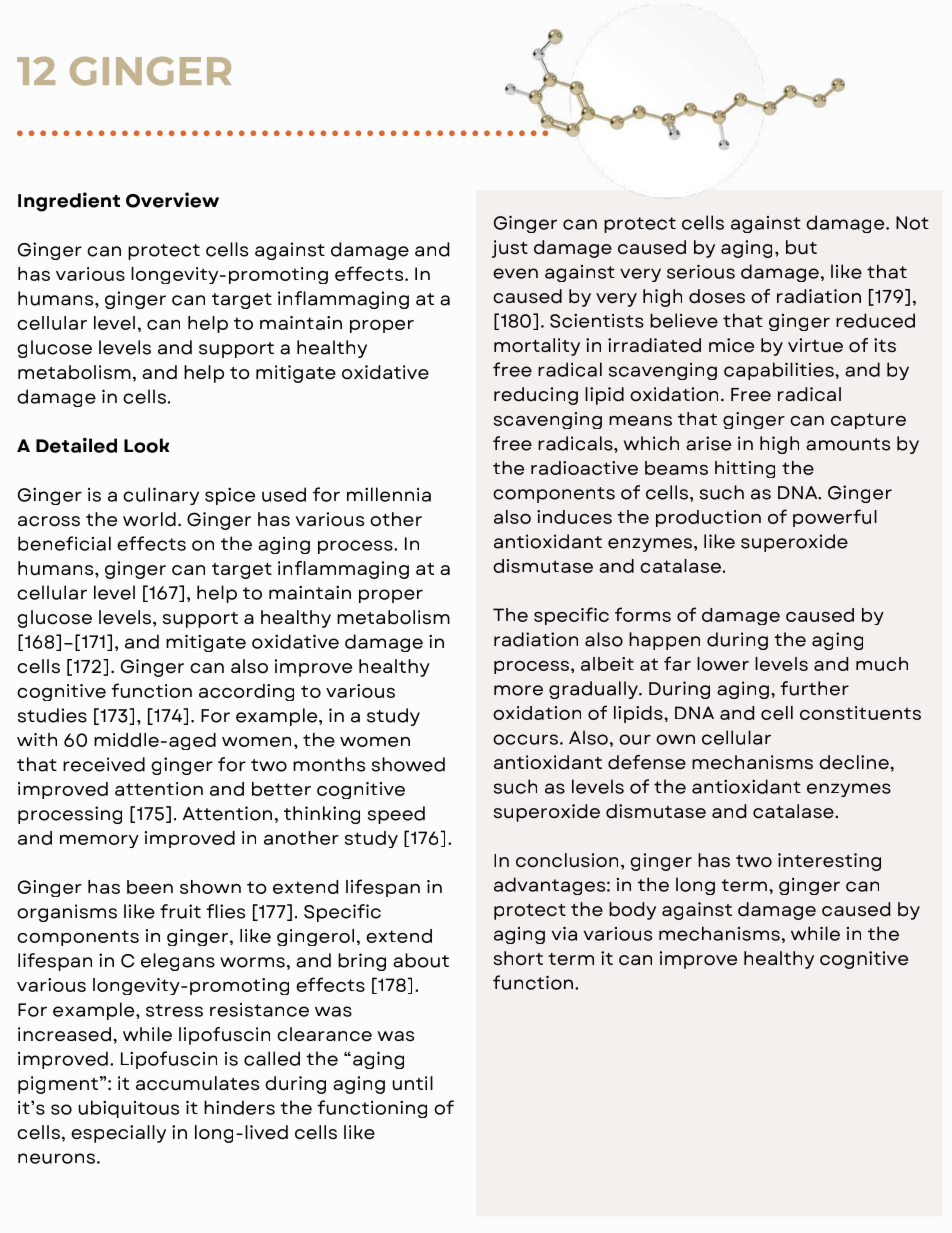 The image size is (952, 1233). Describe the element at coordinates (815, 688) in the document. I see `further` at that location.
